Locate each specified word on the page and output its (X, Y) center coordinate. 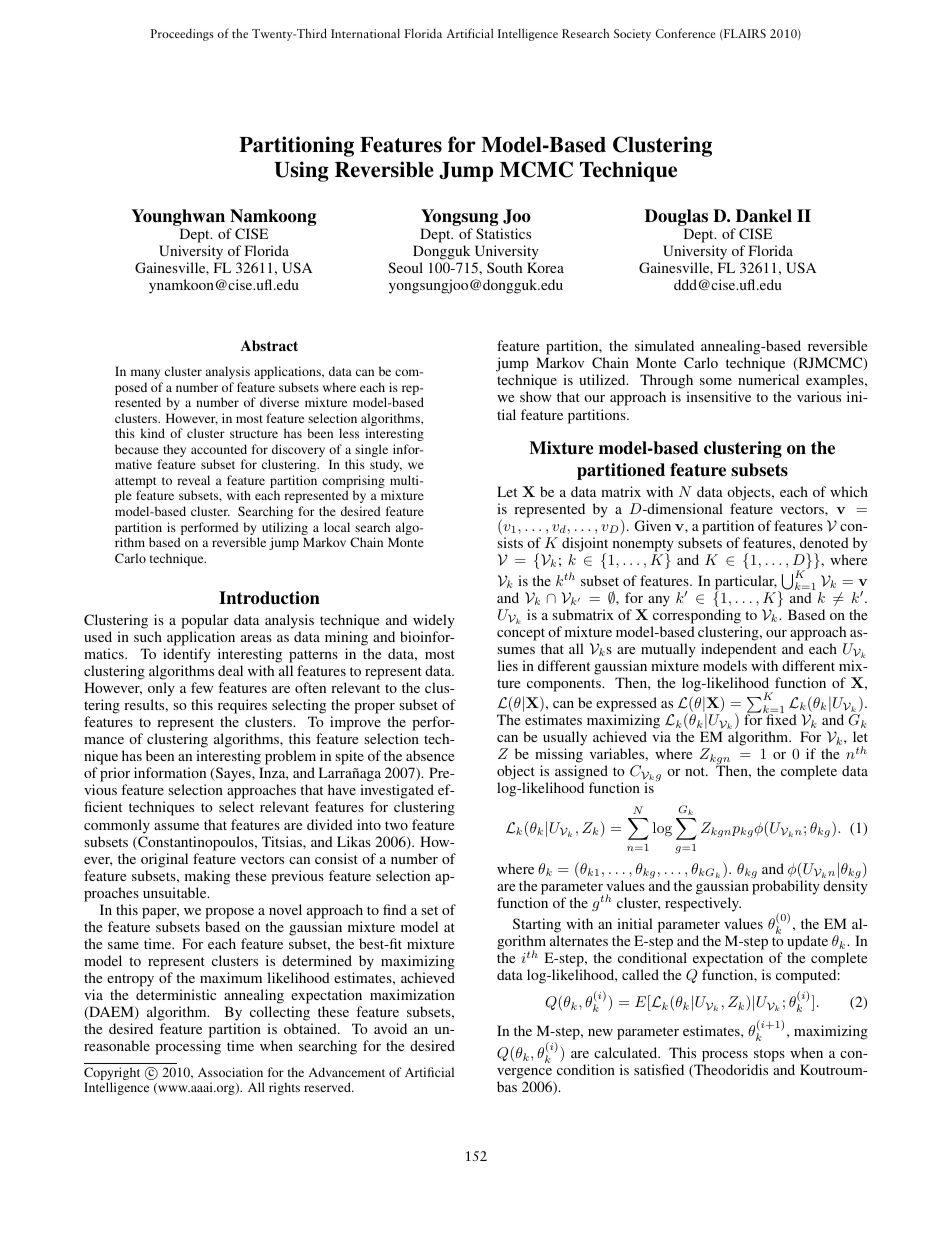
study (386, 465)
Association (230, 1072)
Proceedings (182, 34)
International (365, 33)
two (396, 825)
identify (187, 655)
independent (738, 650)
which (849, 491)
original (164, 860)
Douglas (676, 217)
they (173, 452)
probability (786, 887)
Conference (685, 33)
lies (507, 665)
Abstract (269, 345)
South (504, 267)
